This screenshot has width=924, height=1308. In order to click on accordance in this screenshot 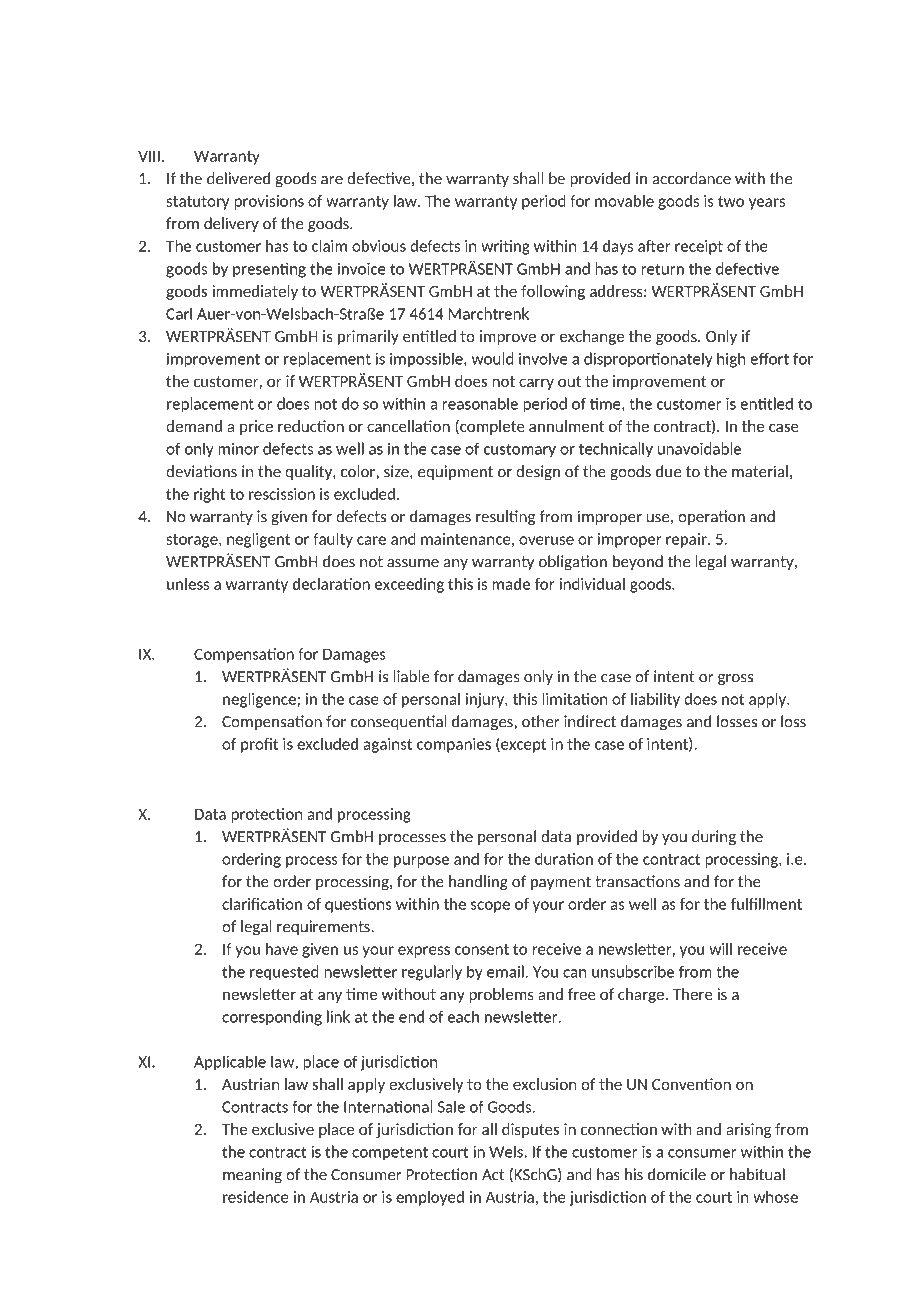, I will do `click(691, 178)`.
